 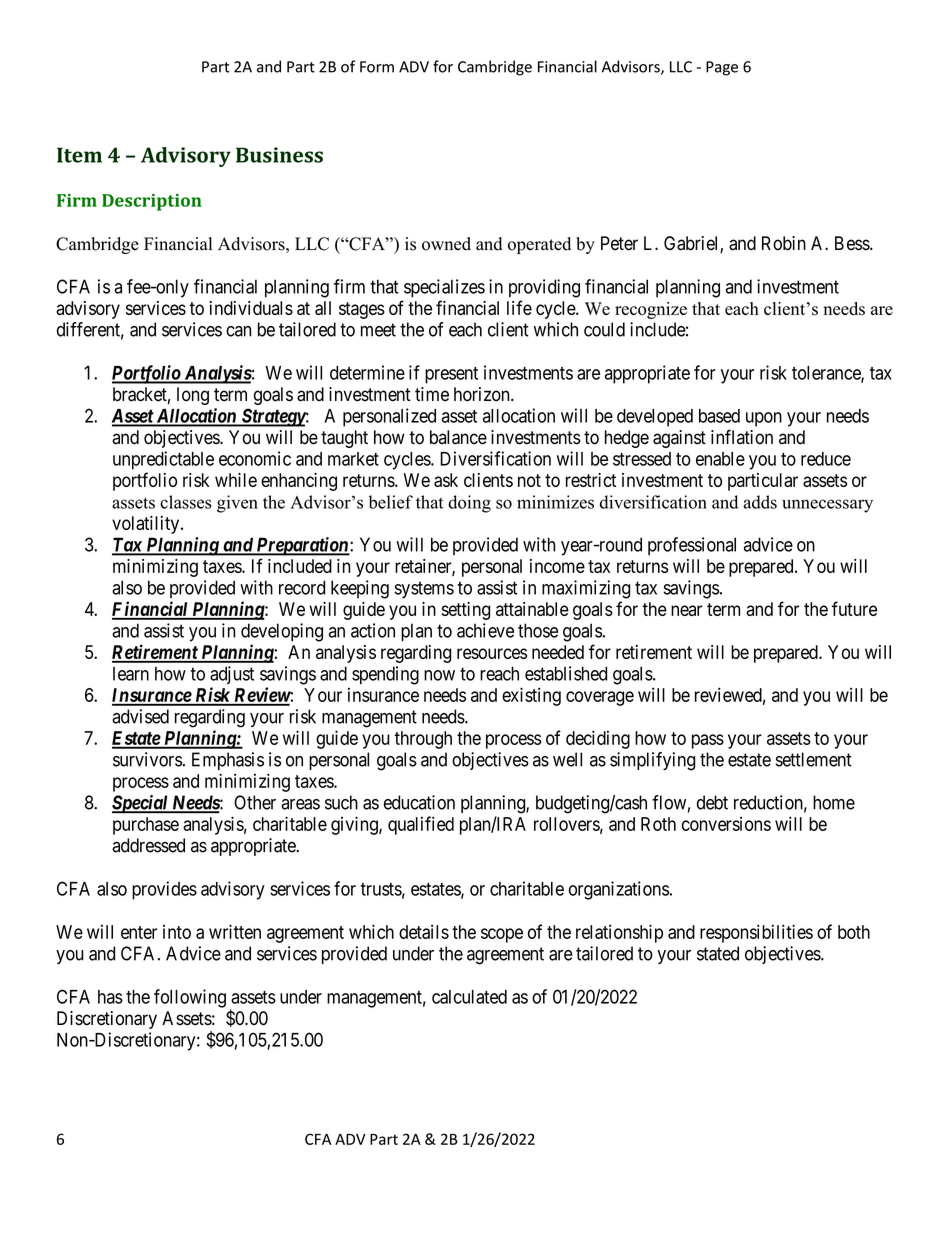 What do you see at coordinates (238, 331) in the screenshot?
I see `can` at bounding box center [238, 331].
